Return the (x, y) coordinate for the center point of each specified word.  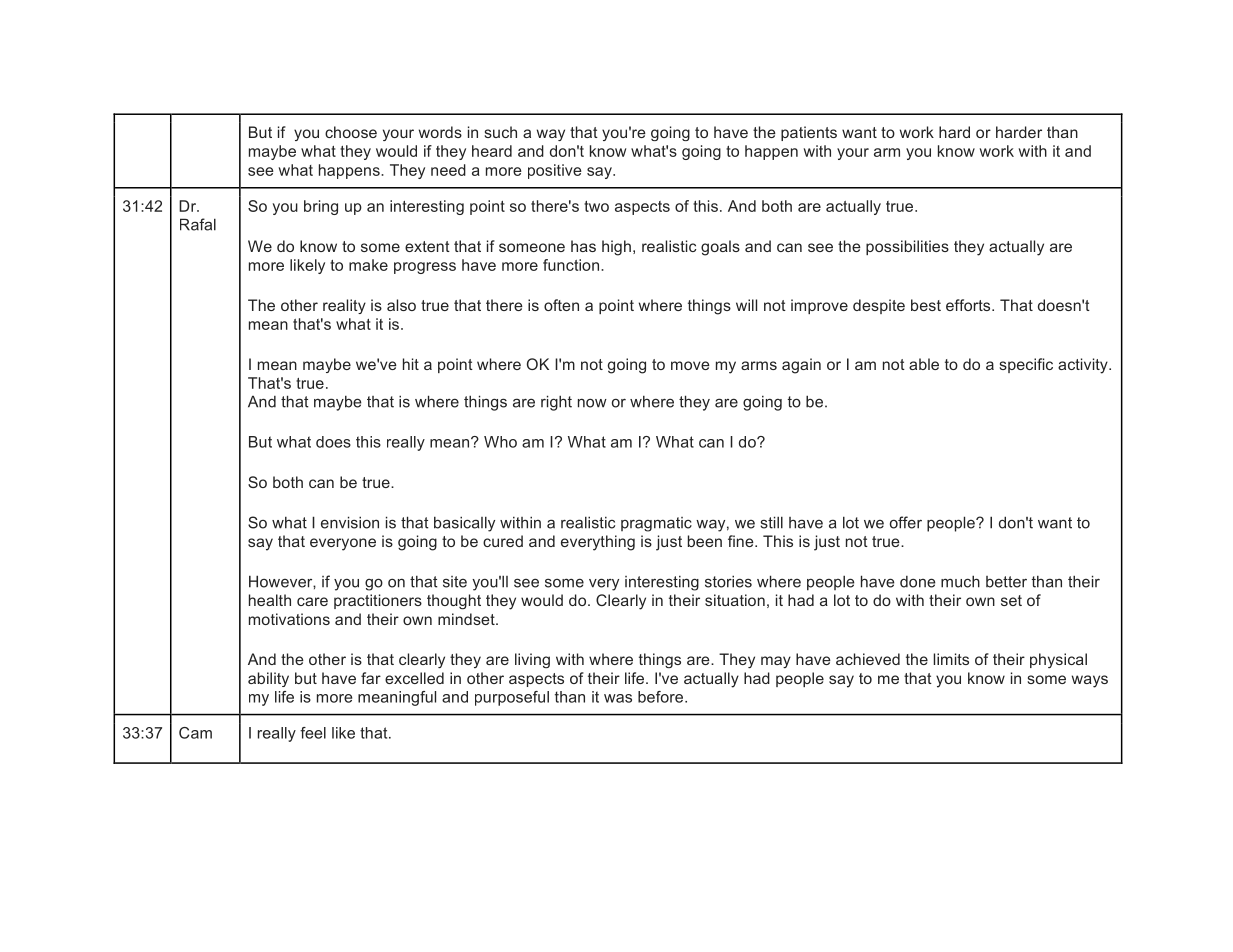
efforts (969, 305)
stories (728, 581)
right (556, 403)
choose (351, 132)
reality (344, 306)
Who (500, 442)
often (561, 305)
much (960, 581)
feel (313, 733)
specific (1026, 365)
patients (809, 133)
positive (555, 171)
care (312, 601)
